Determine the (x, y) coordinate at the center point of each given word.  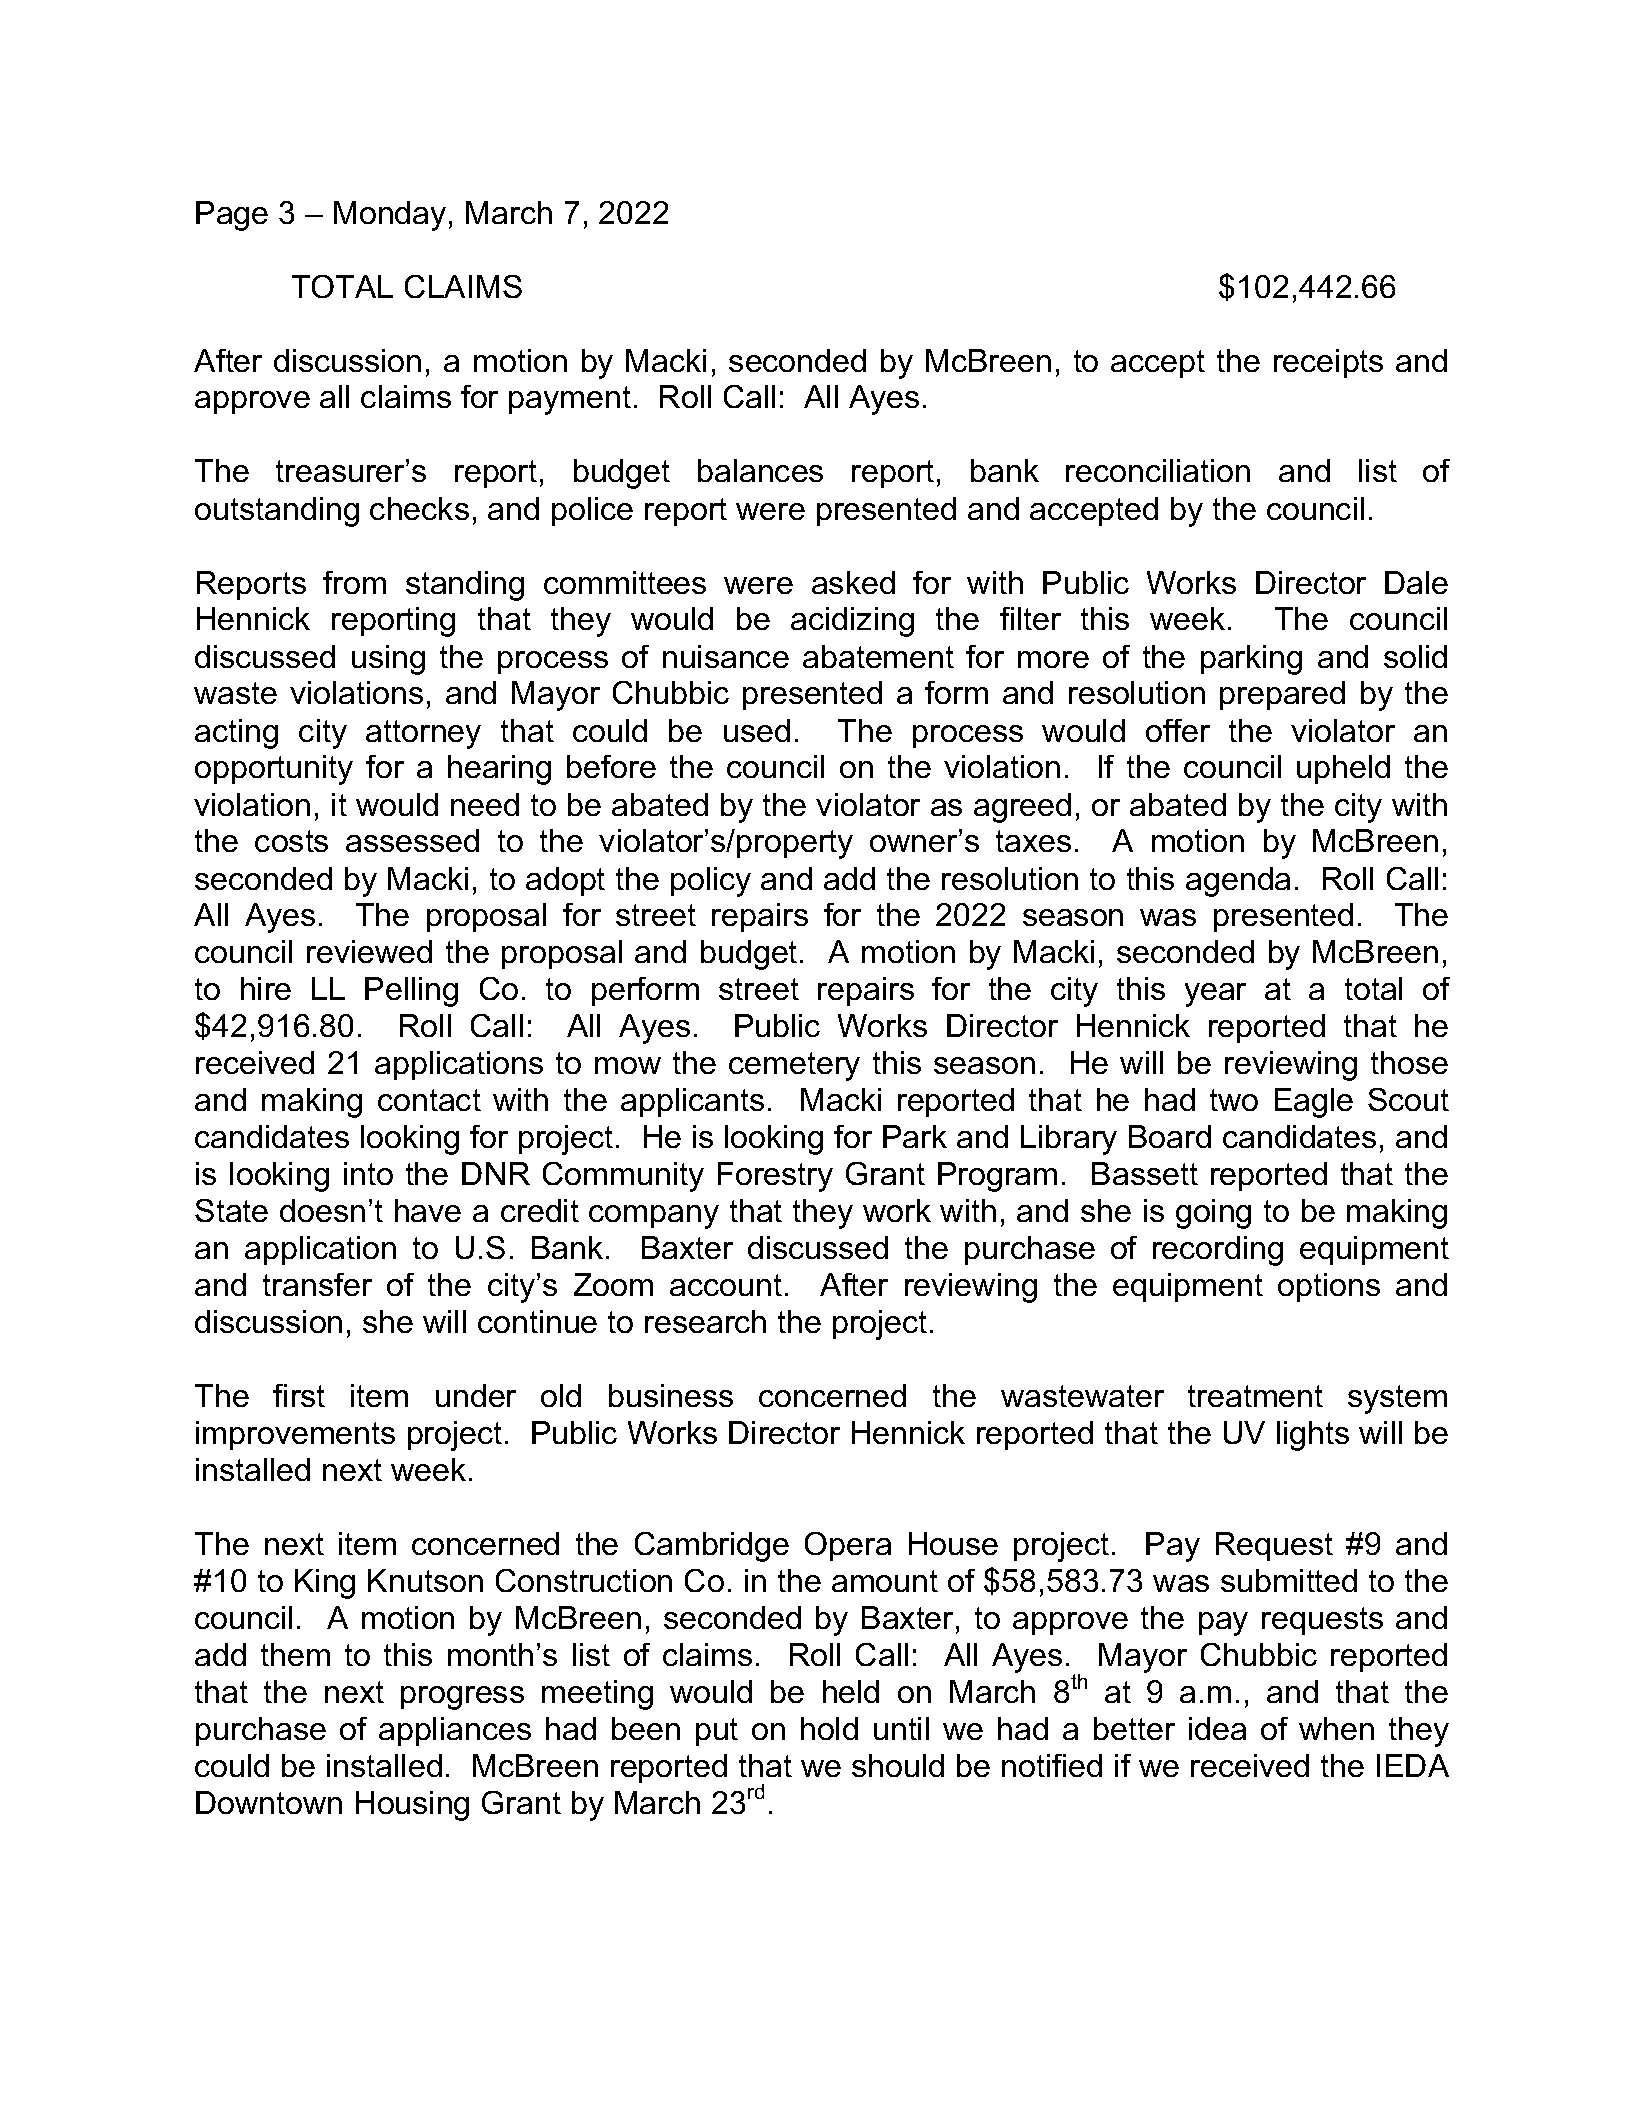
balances (760, 470)
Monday (390, 216)
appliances (455, 1731)
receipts (1328, 363)
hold (829, 1728)
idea (1217, 1728)
